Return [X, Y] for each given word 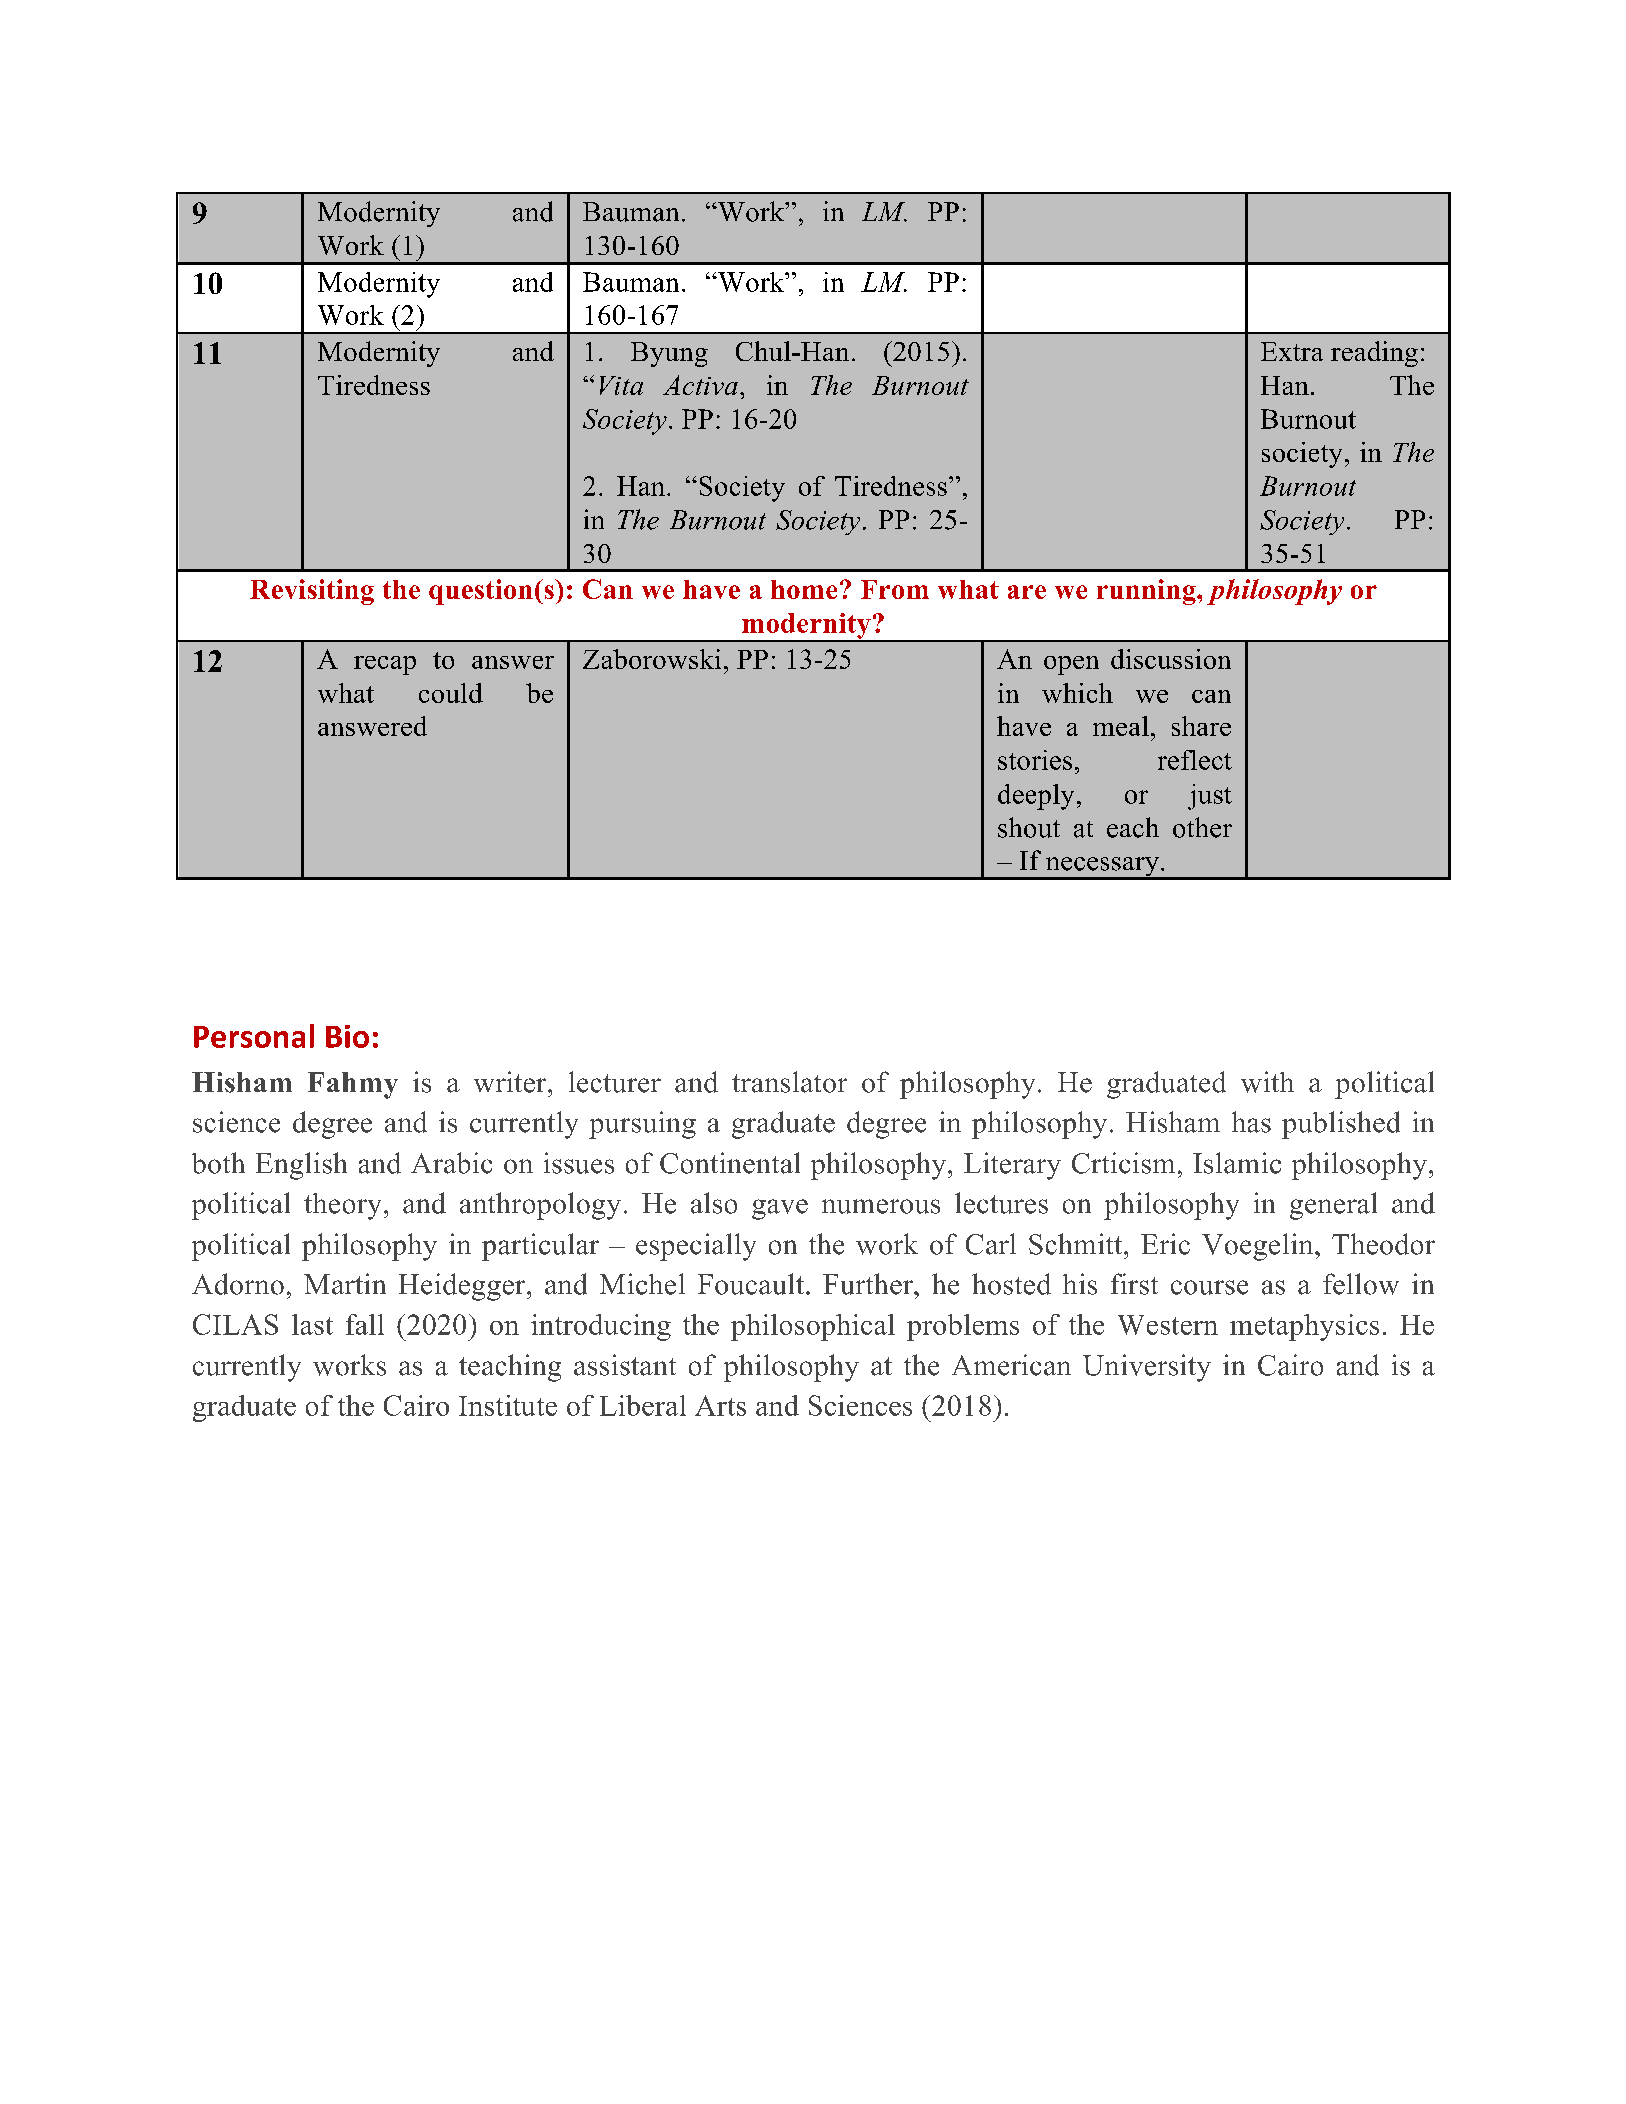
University [1147, 1368]
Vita [621, 385]
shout [1029, 827]
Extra [1292, 351]
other [1202, 827]
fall [365, 1324]
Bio [347, 1036]
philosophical [813, 1327]
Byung [669, 354]
